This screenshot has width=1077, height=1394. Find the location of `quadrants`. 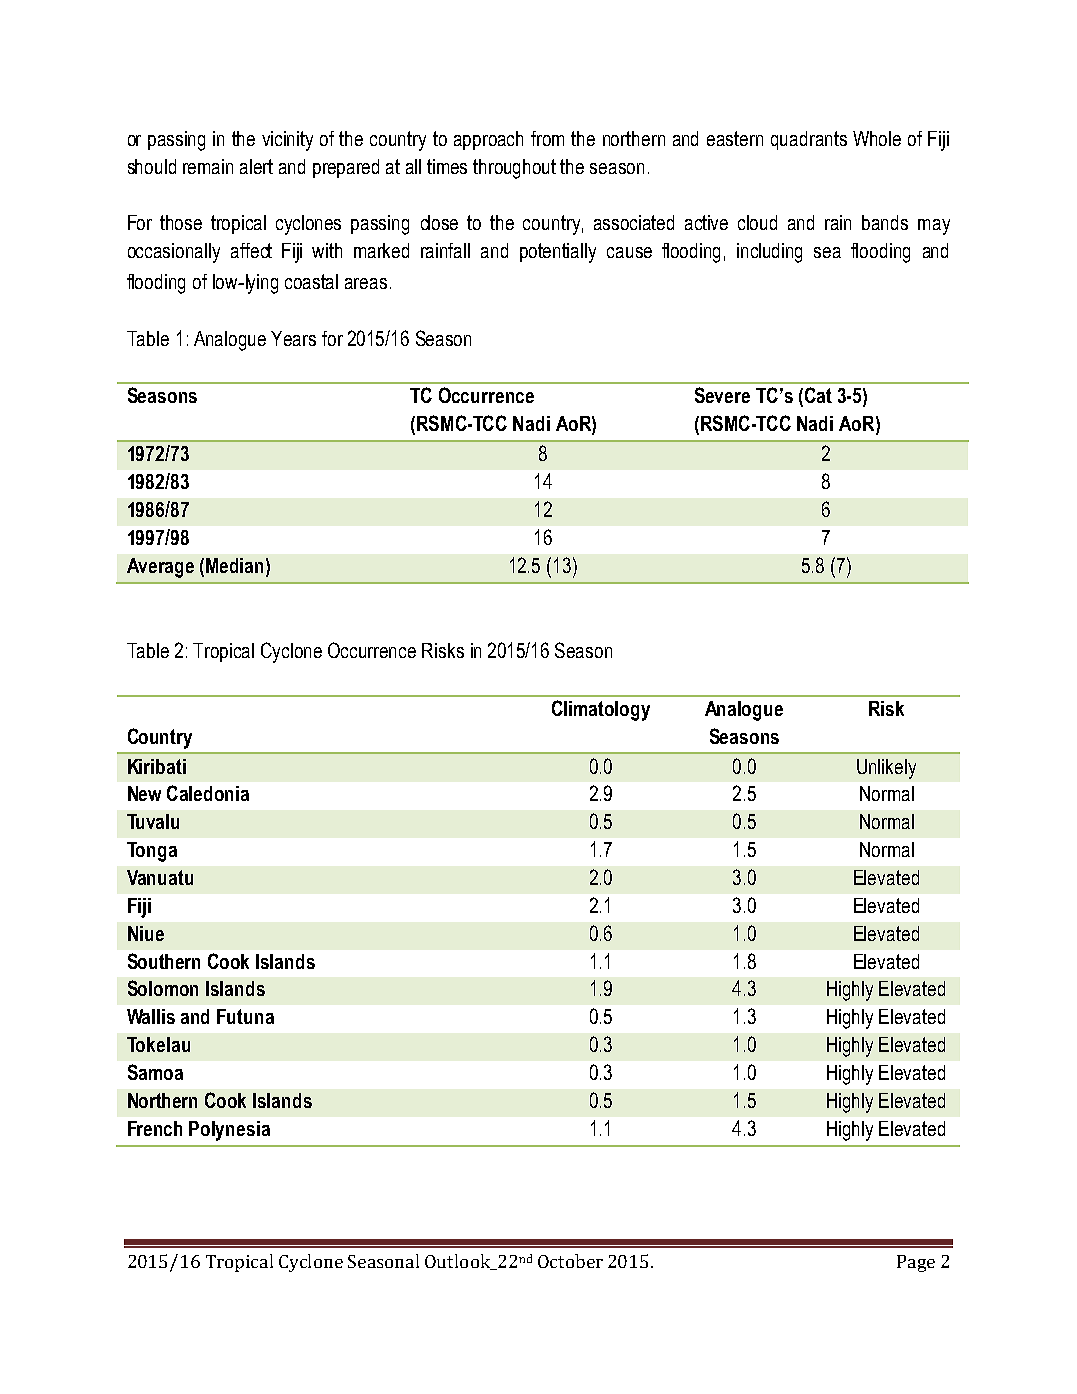

quadrants is located at coordinates (809, 140).
